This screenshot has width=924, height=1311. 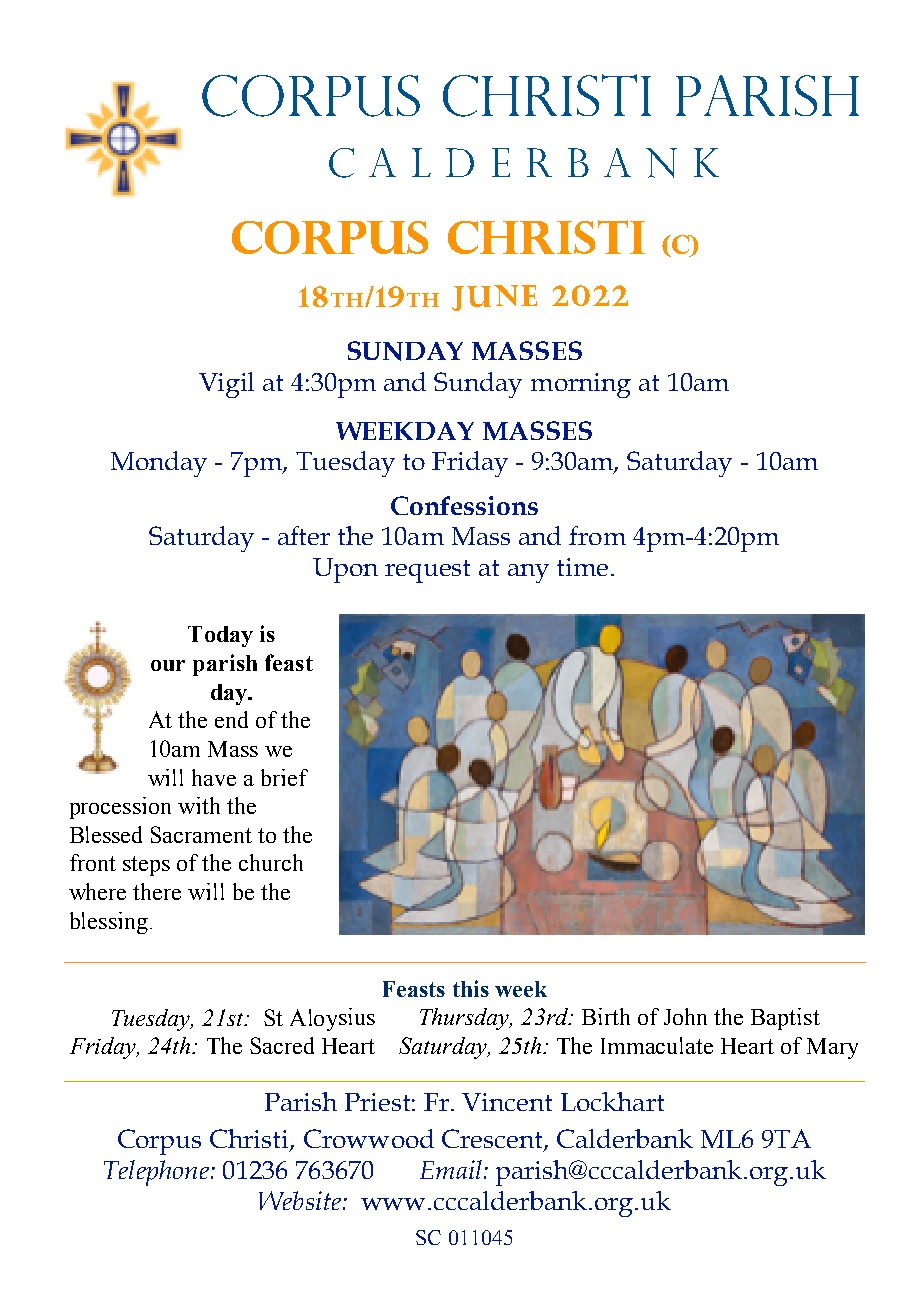 What do you see at coordinates (581, 385) in the screenshot?
I see `morning` at bounding box center [581, 385].
